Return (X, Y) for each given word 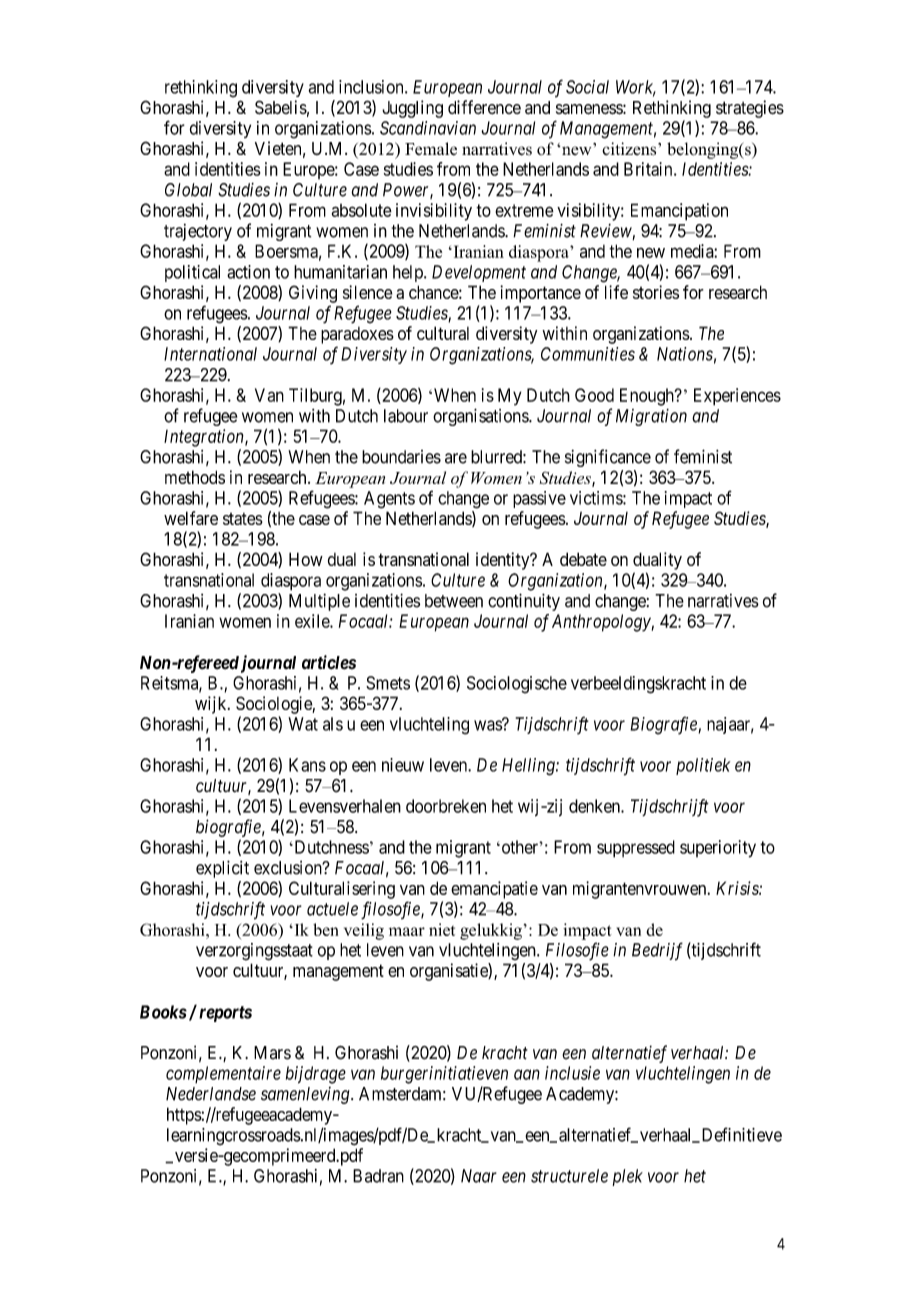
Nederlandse (211, 1094)
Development (479, 273)
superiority (718, 849)
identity (504, 561)
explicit (222, 869)
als (333, 724)
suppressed (636, 849)
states (243, 519)
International (210, 354)
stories (656, 292)
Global (188, 190)
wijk (212, 705)
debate (583, 559)
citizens (630, 149)
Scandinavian (428, 128)
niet (442, 929)
